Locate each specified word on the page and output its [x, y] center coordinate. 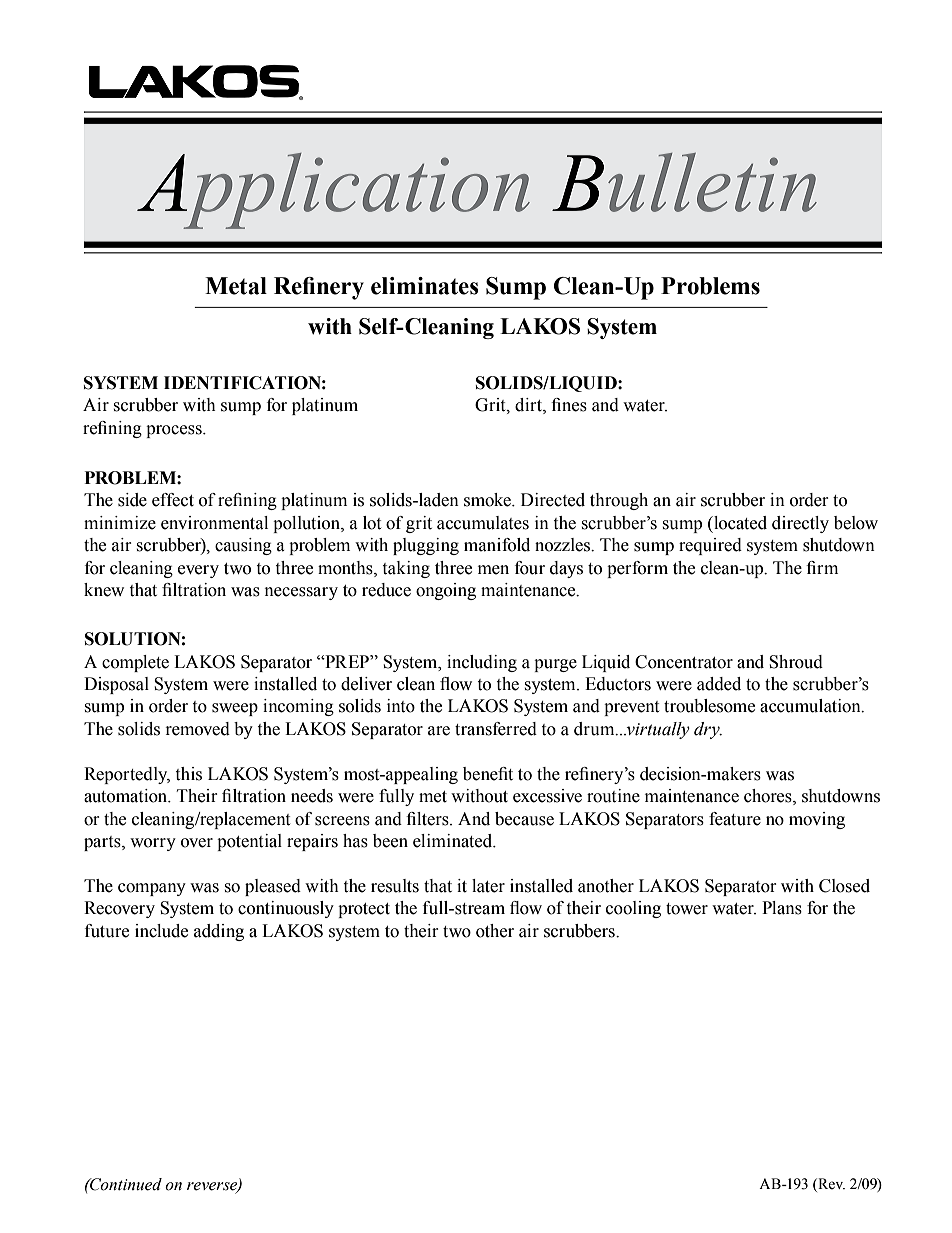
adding [219, 932]
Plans [782, 908]
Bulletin [684, 182]
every [198, 571]
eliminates [425, 286]
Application [333, 191]
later [488, 886]
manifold [497, 545]
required [710, 546]
